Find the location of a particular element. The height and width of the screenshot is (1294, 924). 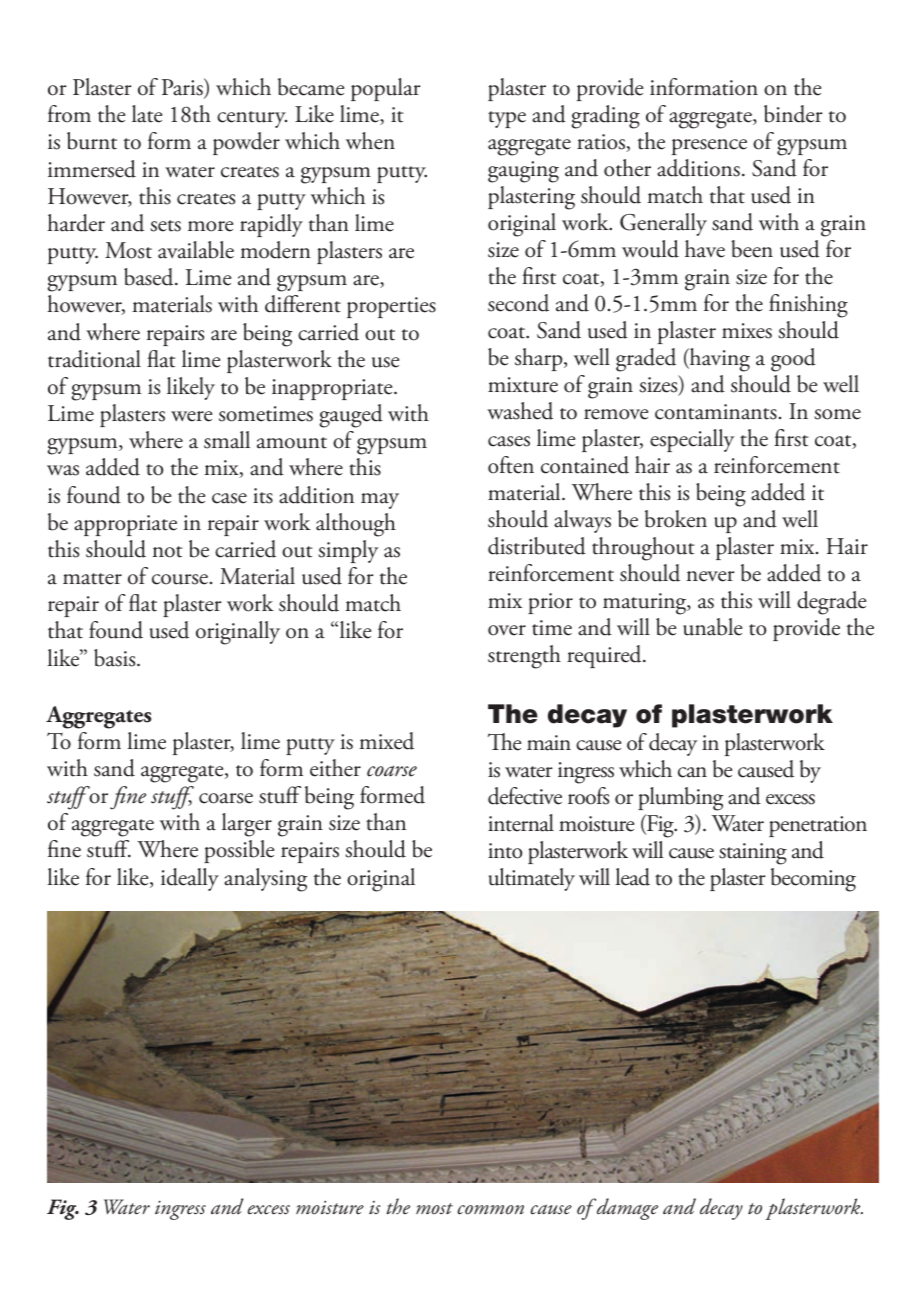

ultimately is located at coordinates (532, 879).
